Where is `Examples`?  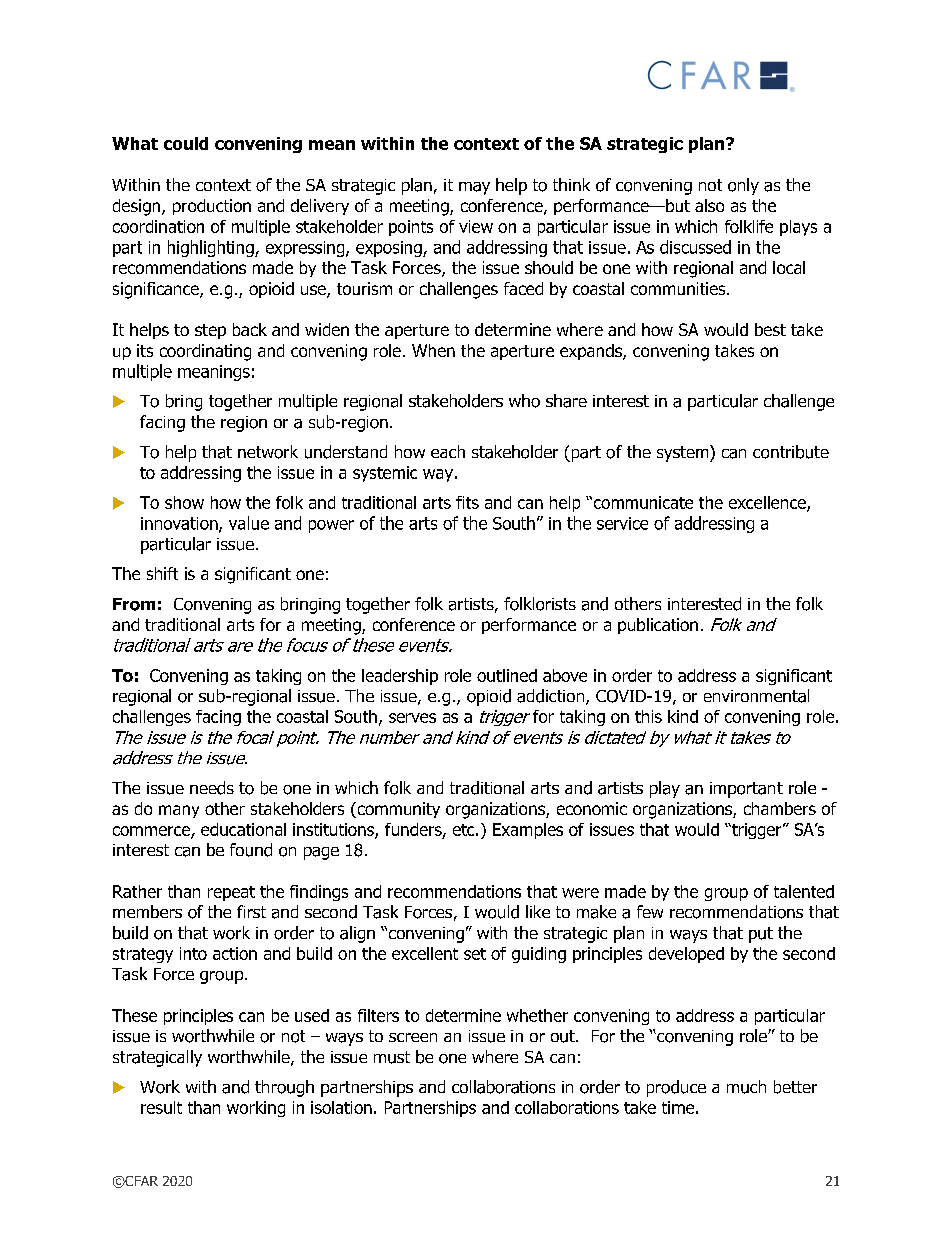
Examples is located at coordinates (528, 831).
